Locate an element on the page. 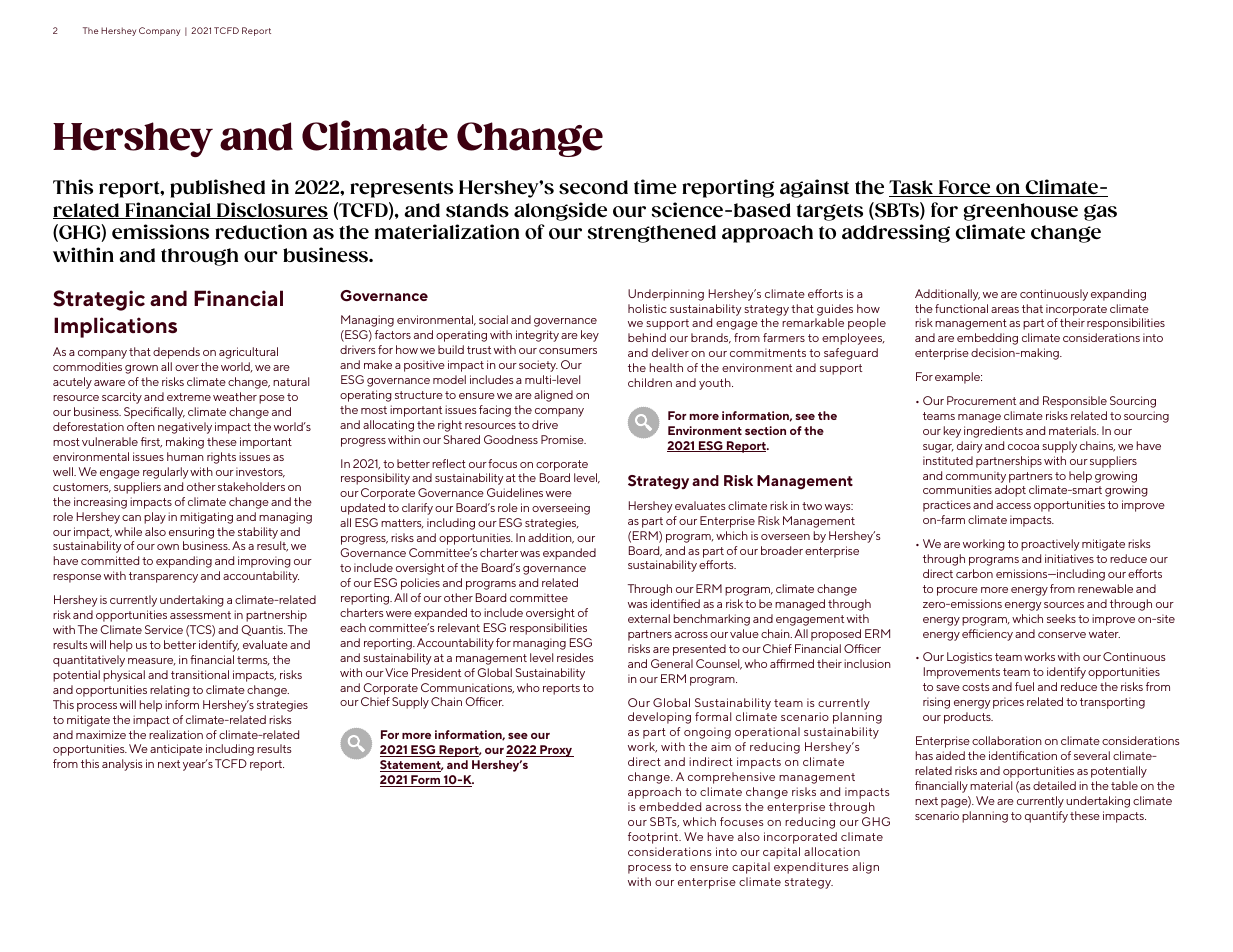 The height and width of the document is (952, 1233). alongside is located at coordinates (560, 211).
